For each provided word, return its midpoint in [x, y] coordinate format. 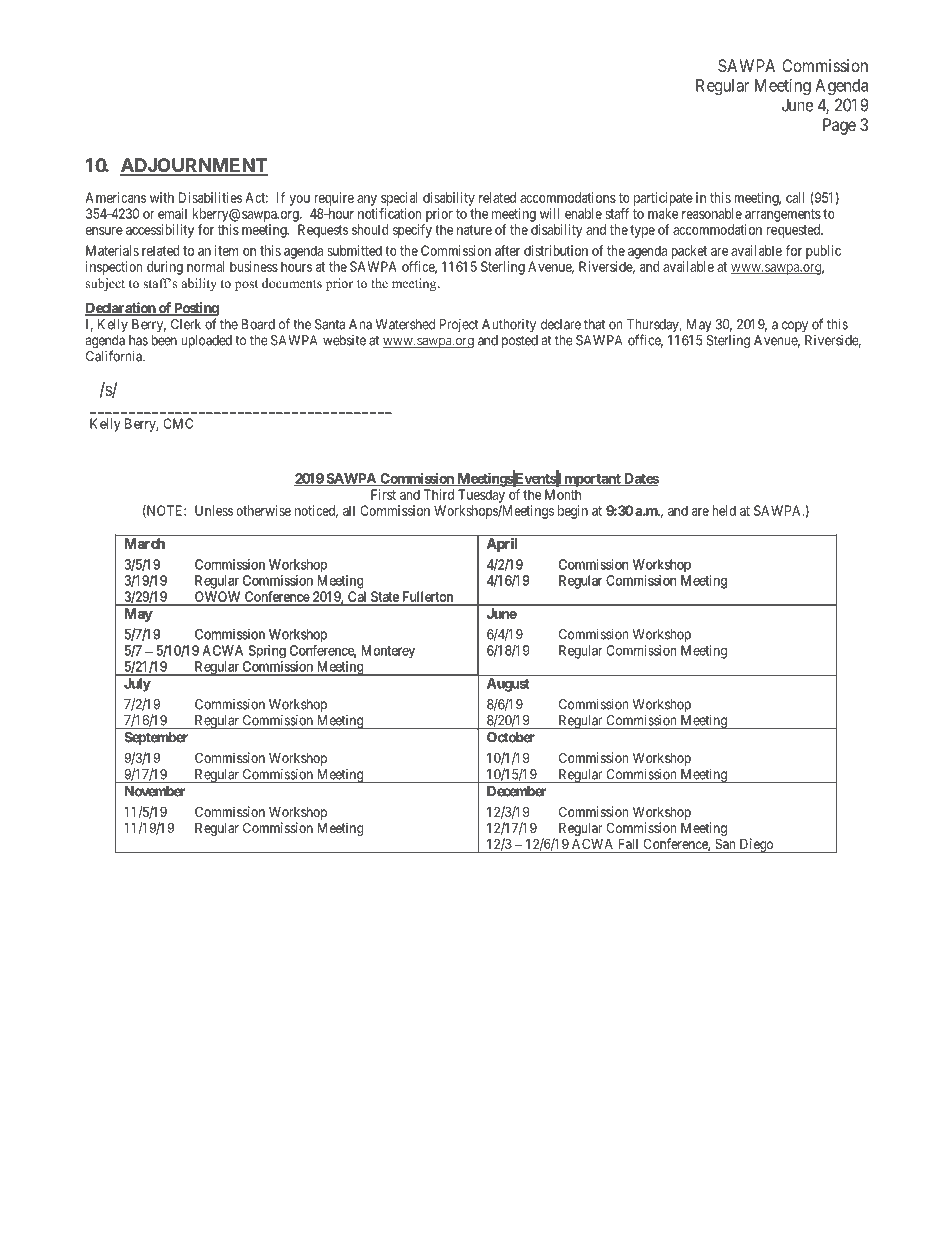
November [155, 791]
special [399, 199]
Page [839, 126]
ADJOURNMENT [194, 166]
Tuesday [481, 496]
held [724, 510]
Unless [214, 510]
